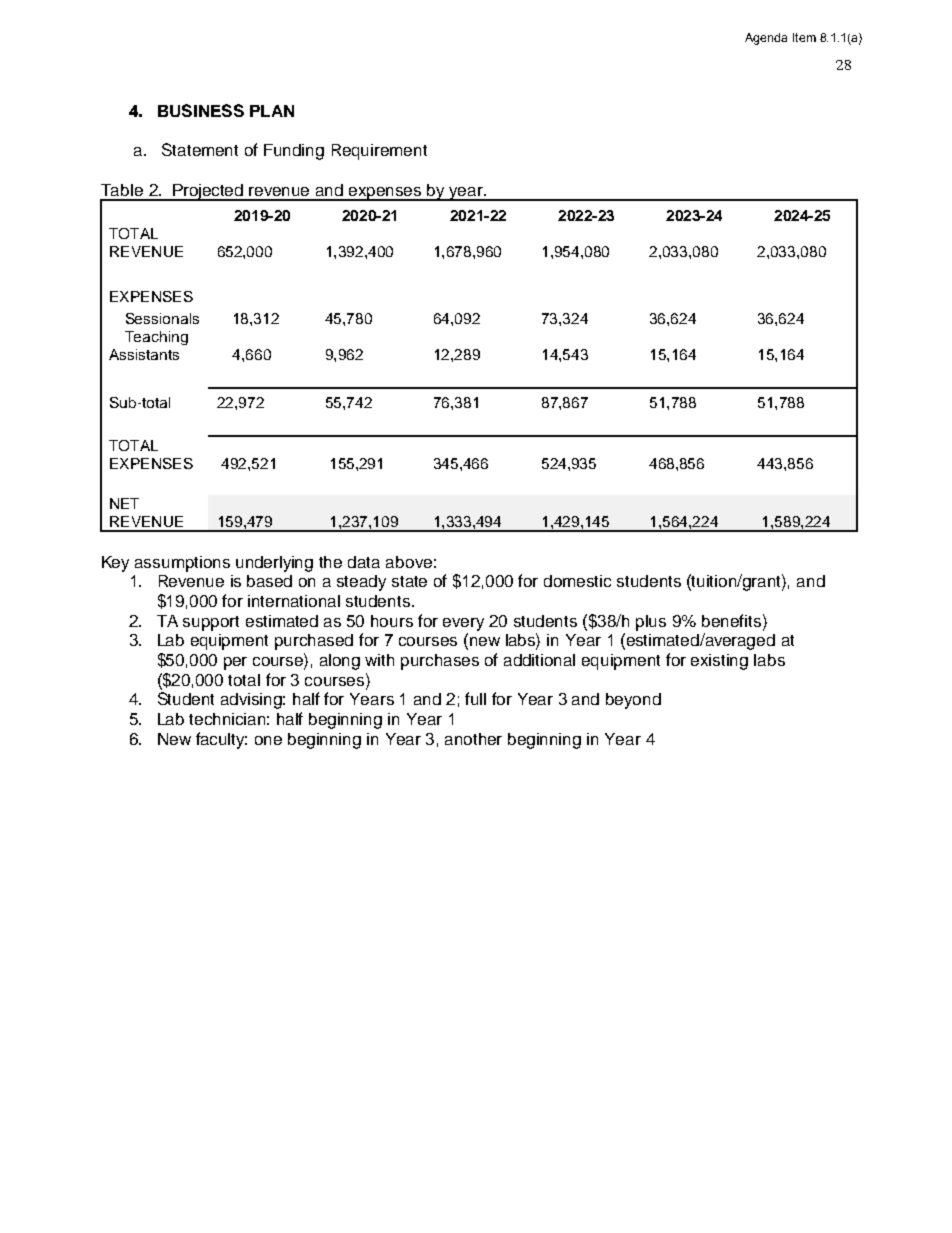 This image has height=1233, width=952. What do you see at coordinates (124, 503) in the image?
I see `NET` at bounding box center [124, 503].
